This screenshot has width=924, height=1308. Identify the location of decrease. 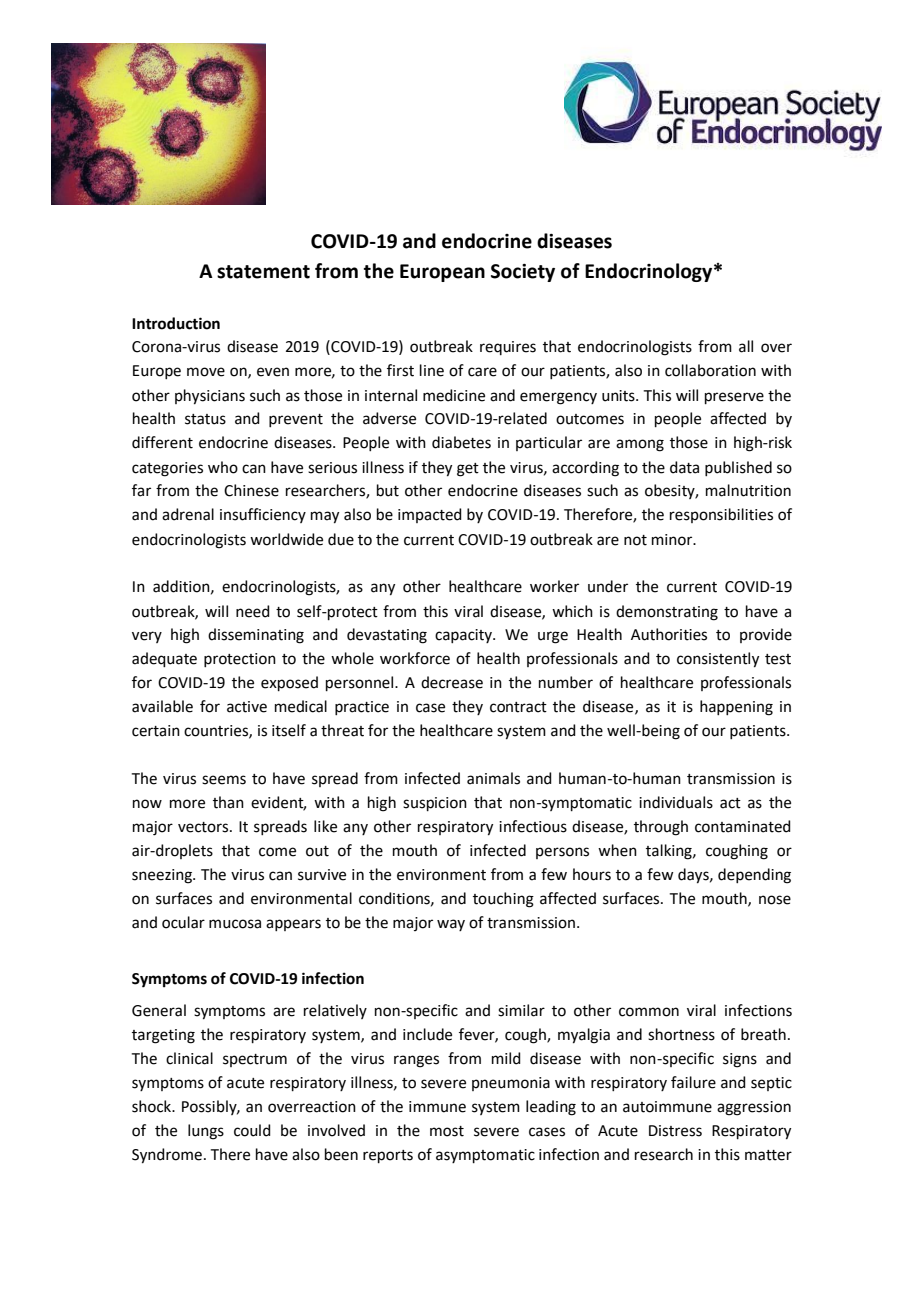
(452, 682).
